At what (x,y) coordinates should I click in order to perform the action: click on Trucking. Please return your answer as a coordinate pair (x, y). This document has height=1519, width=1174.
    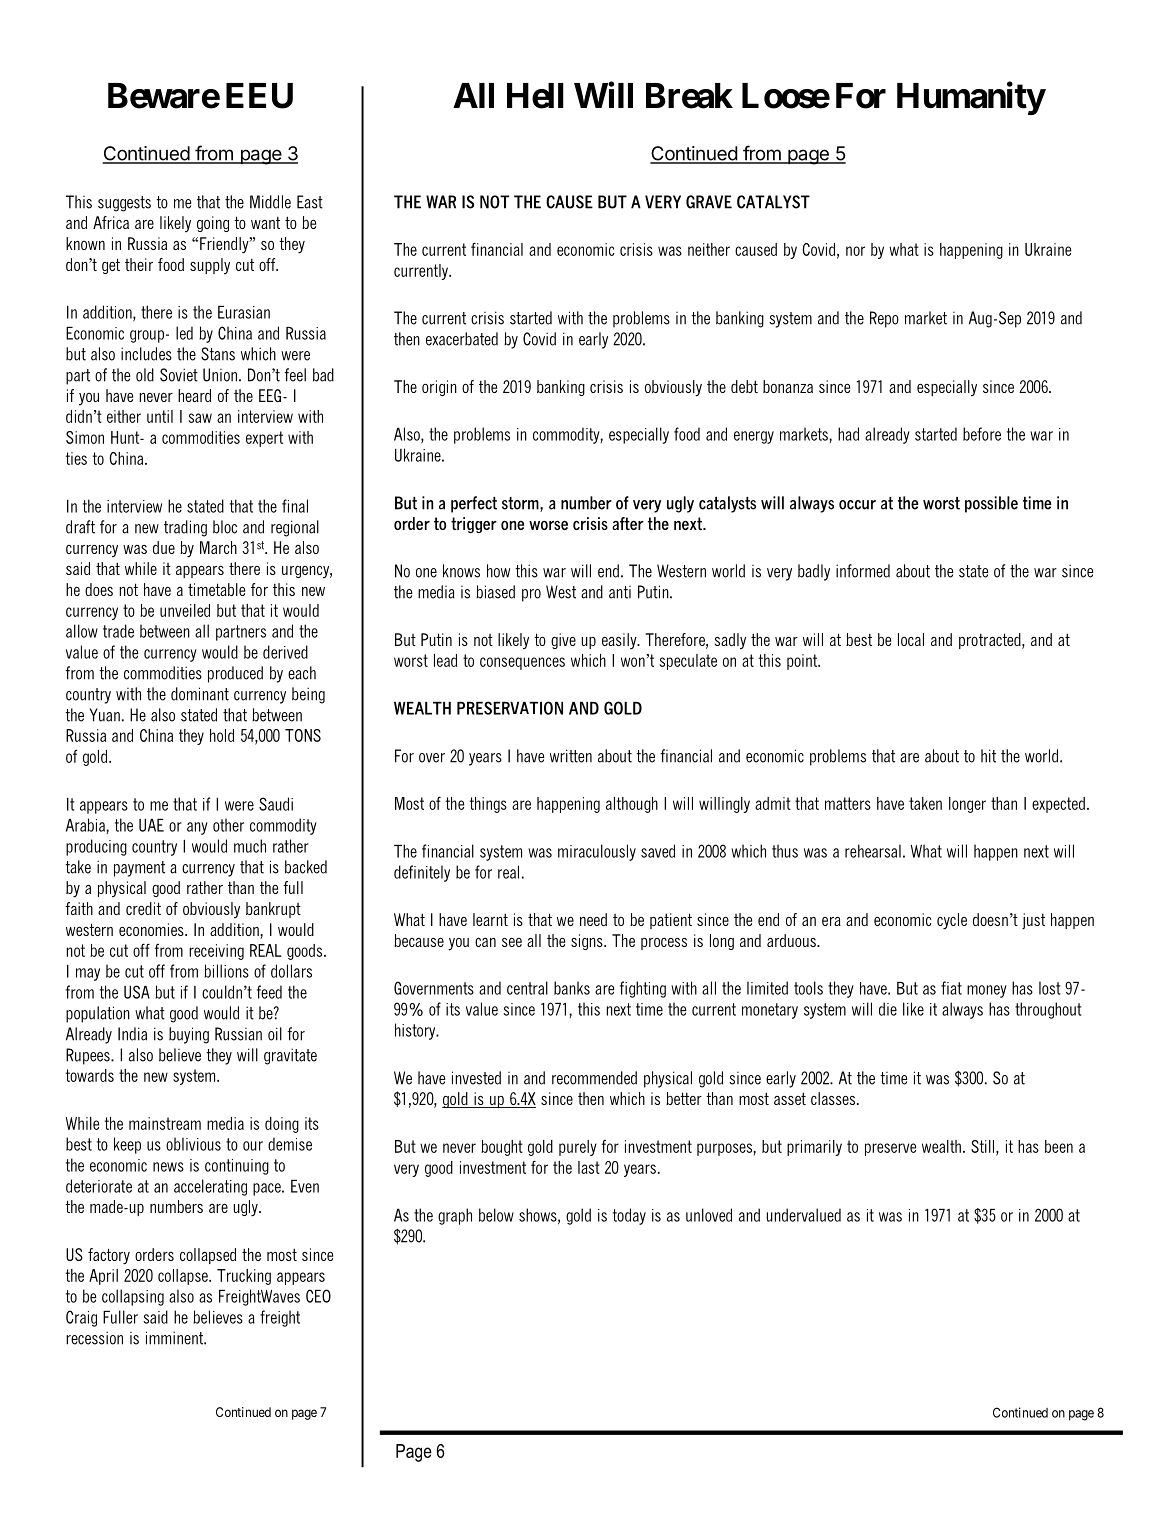
    Looking at the image, I should click on (244, 1277).
